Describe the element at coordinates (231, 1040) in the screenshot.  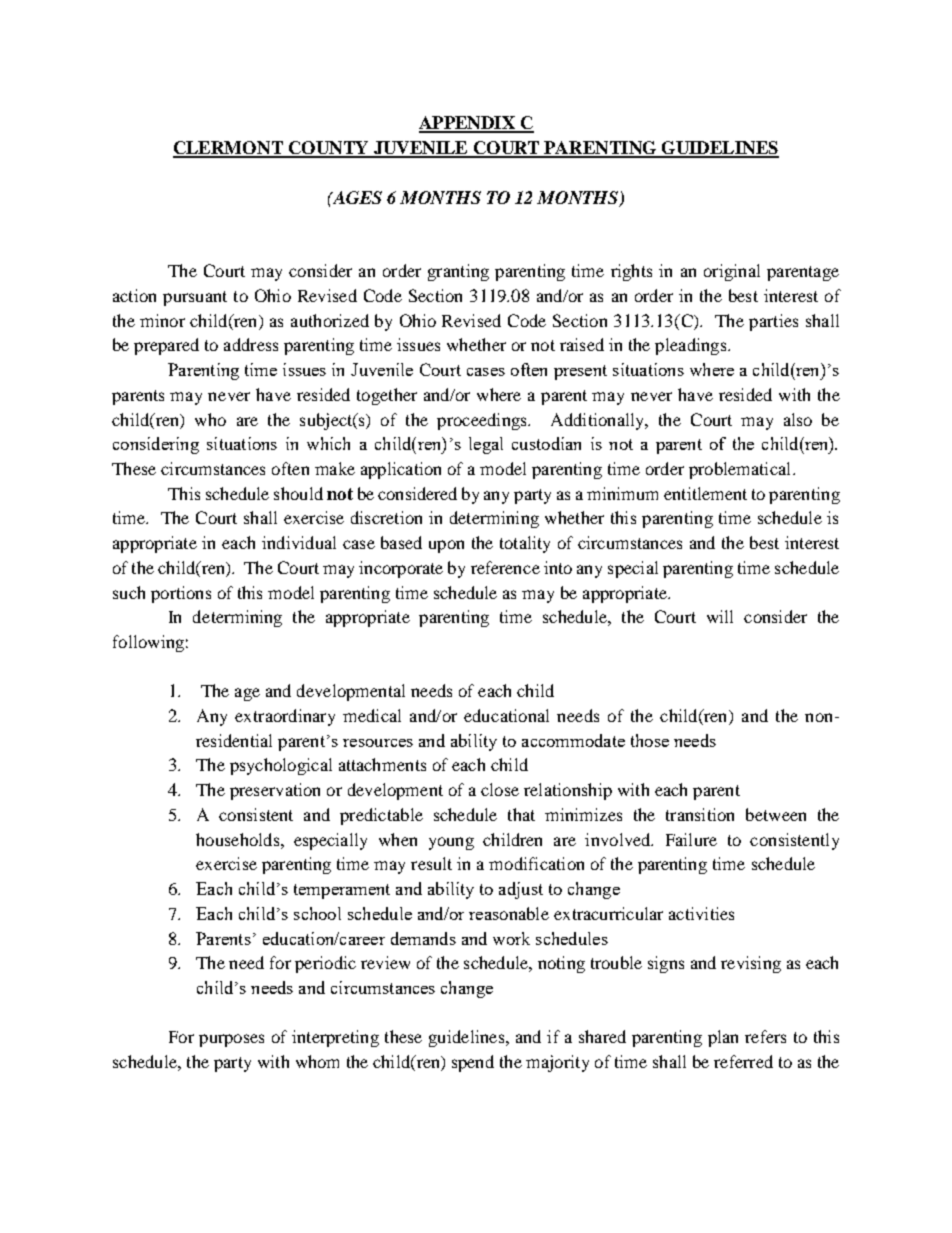
I see `purposes` at that location.
